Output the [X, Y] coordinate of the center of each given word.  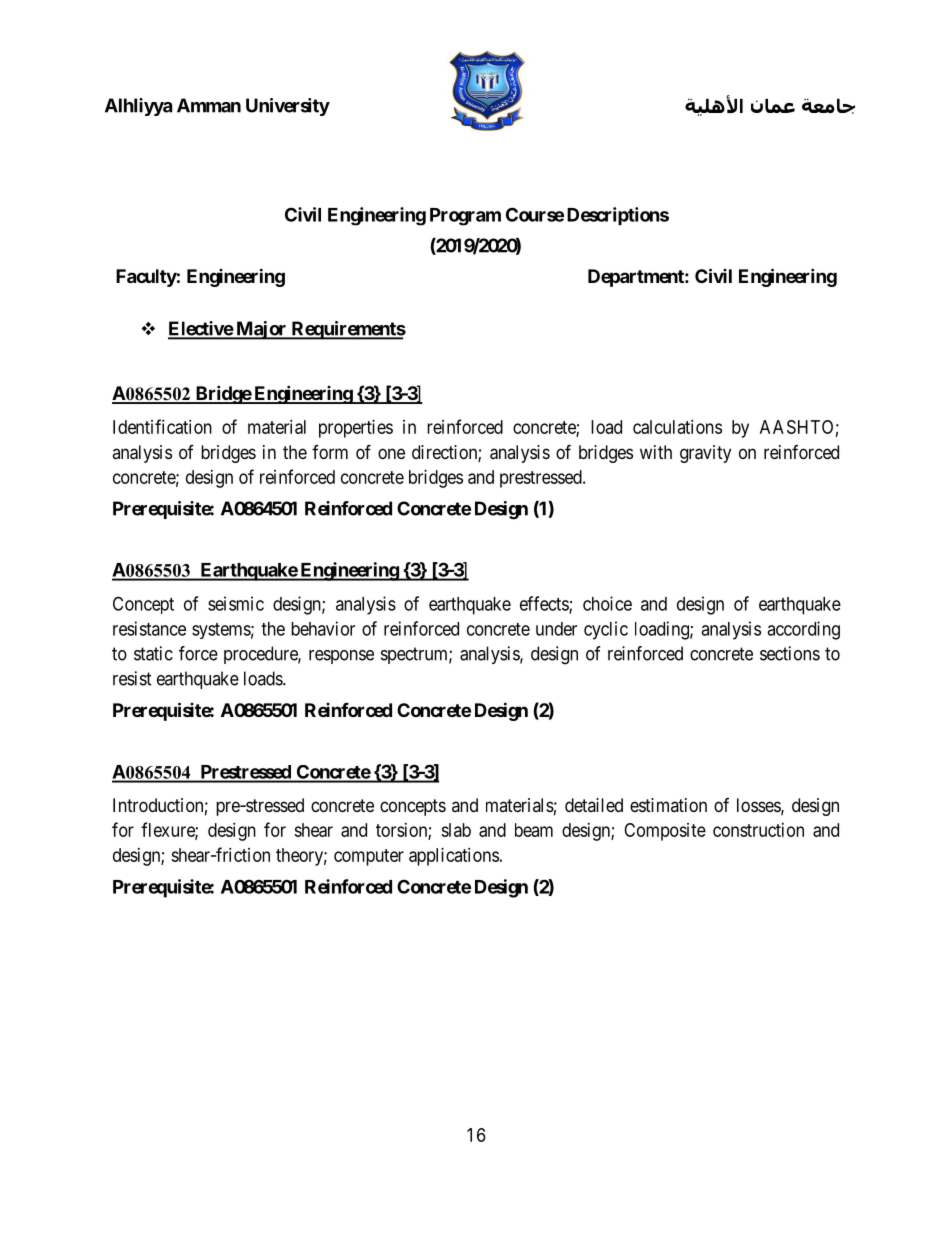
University [288, 107]
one [391, 453]
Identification [162, 426]
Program [465, 217]
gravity [705, 454]
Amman [209, 105]
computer [369, 857]
